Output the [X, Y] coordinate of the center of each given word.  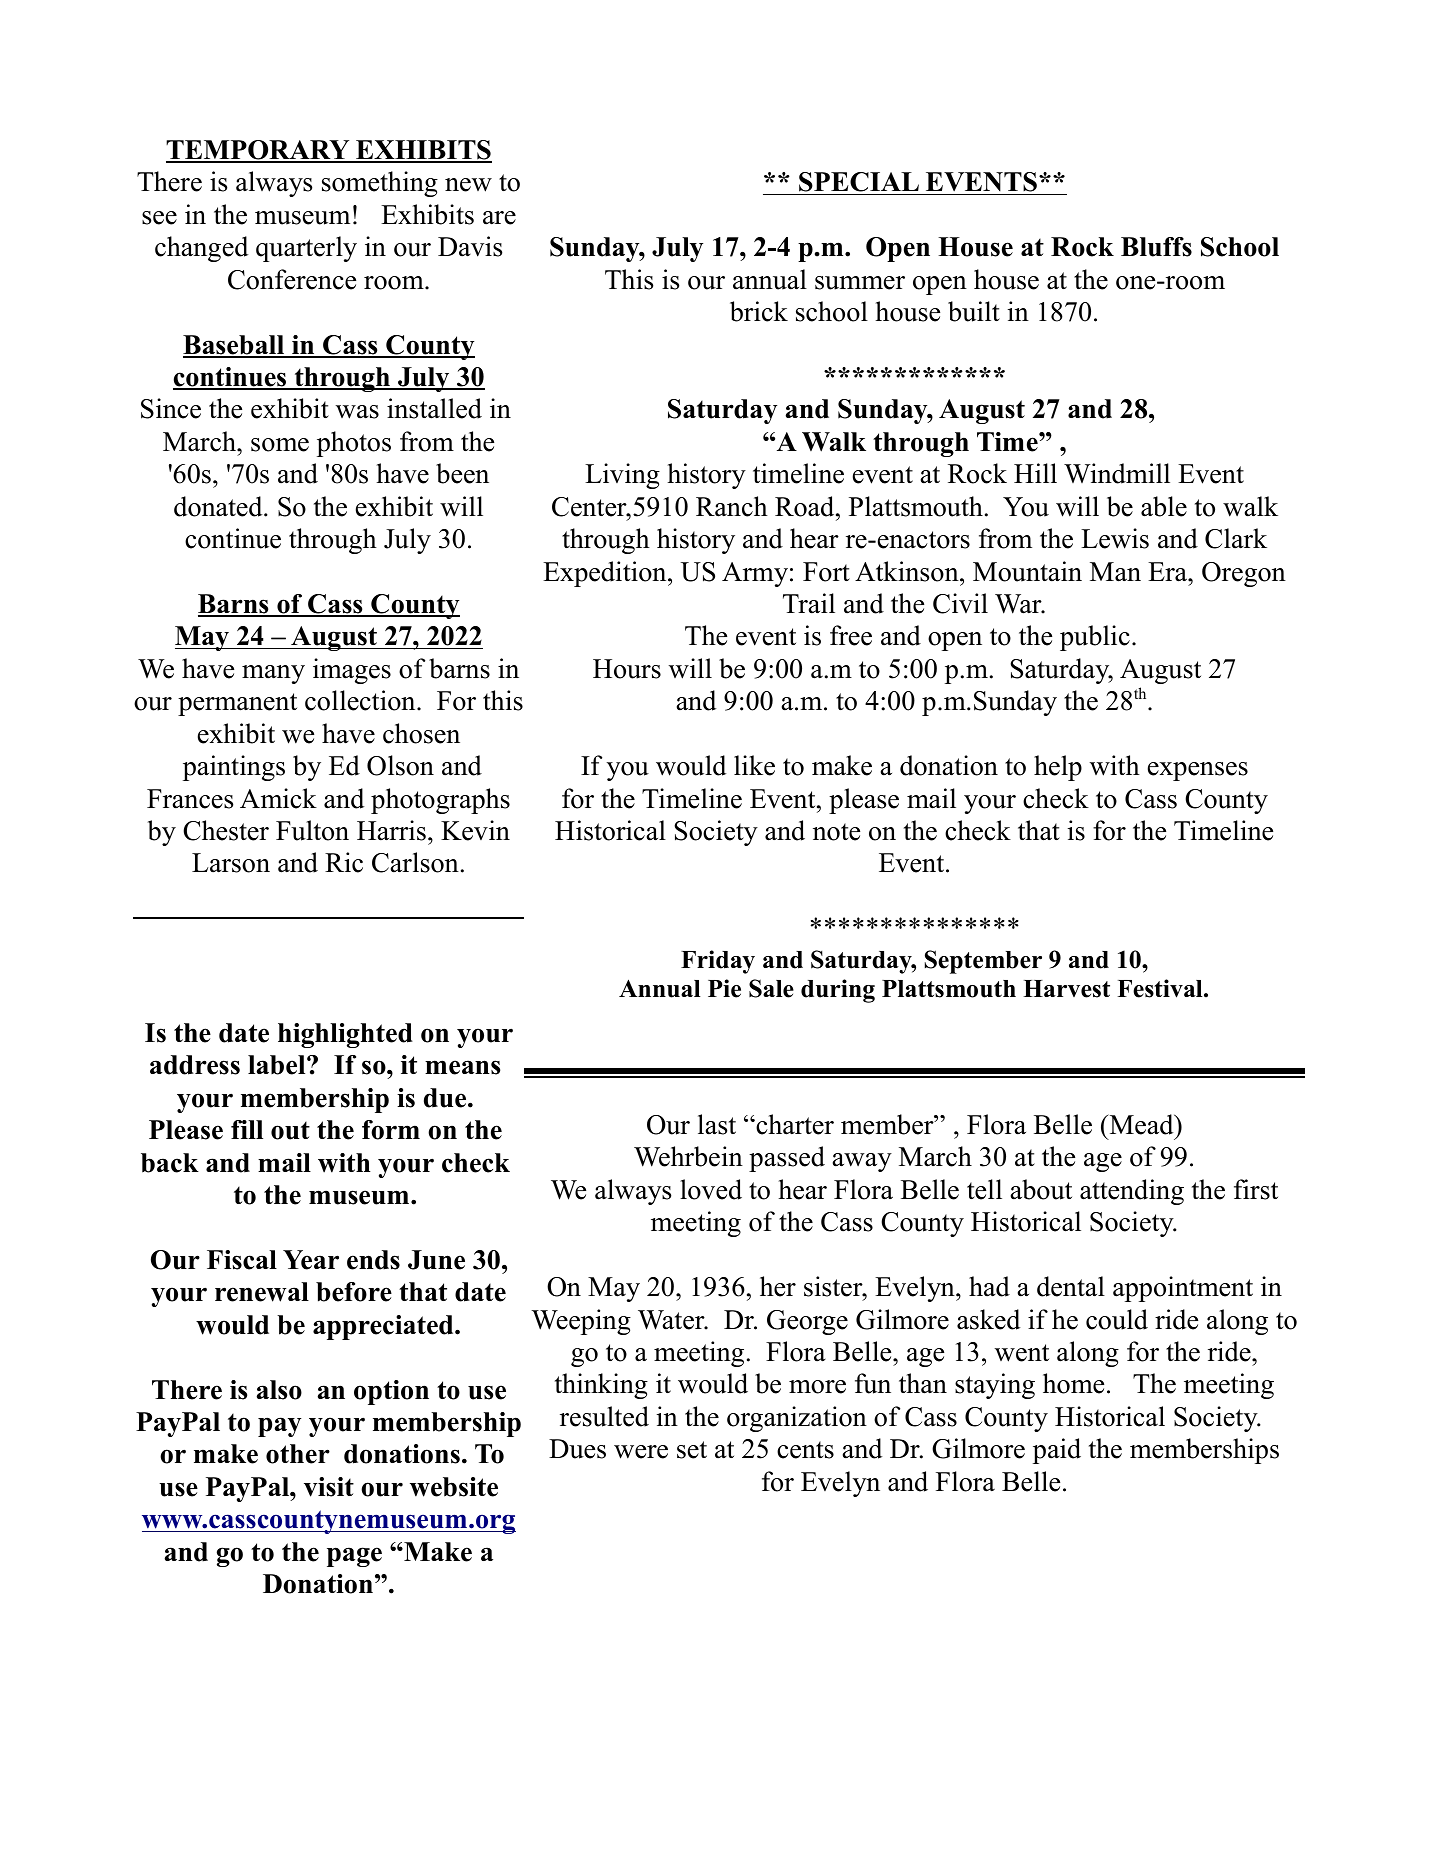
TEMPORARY [259, 151]
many [273, 674]
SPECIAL [859, 183]
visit [329, 1487]
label [278, 1065]
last [717, 1124]
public [1095, 638]
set [692, 1450]
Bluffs [1156, 247]
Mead [1141, 1124]
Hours [627, 669]
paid [1057, 1451]
